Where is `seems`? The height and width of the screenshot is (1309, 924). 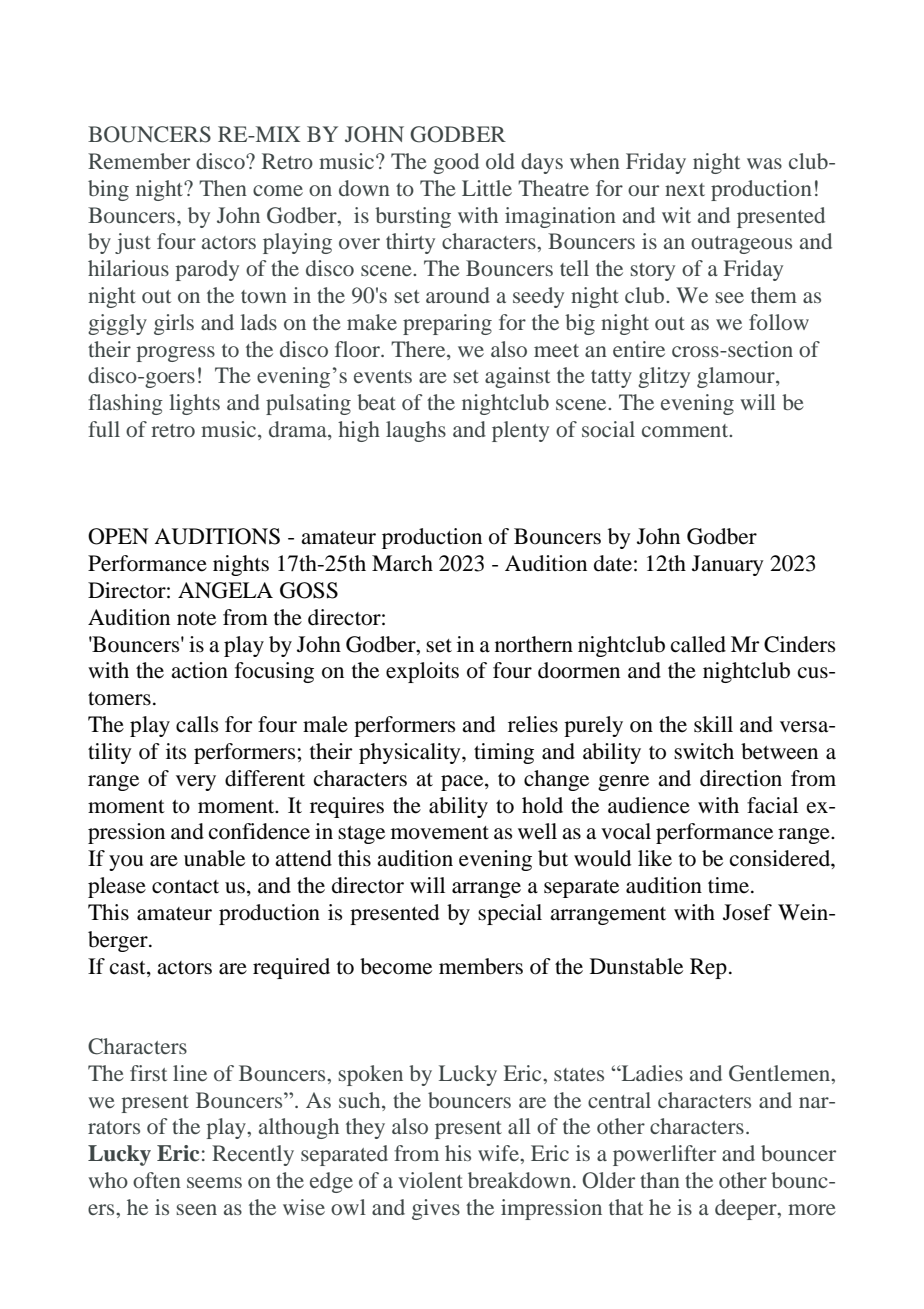 seems is located at coordinates (214, 1182).
